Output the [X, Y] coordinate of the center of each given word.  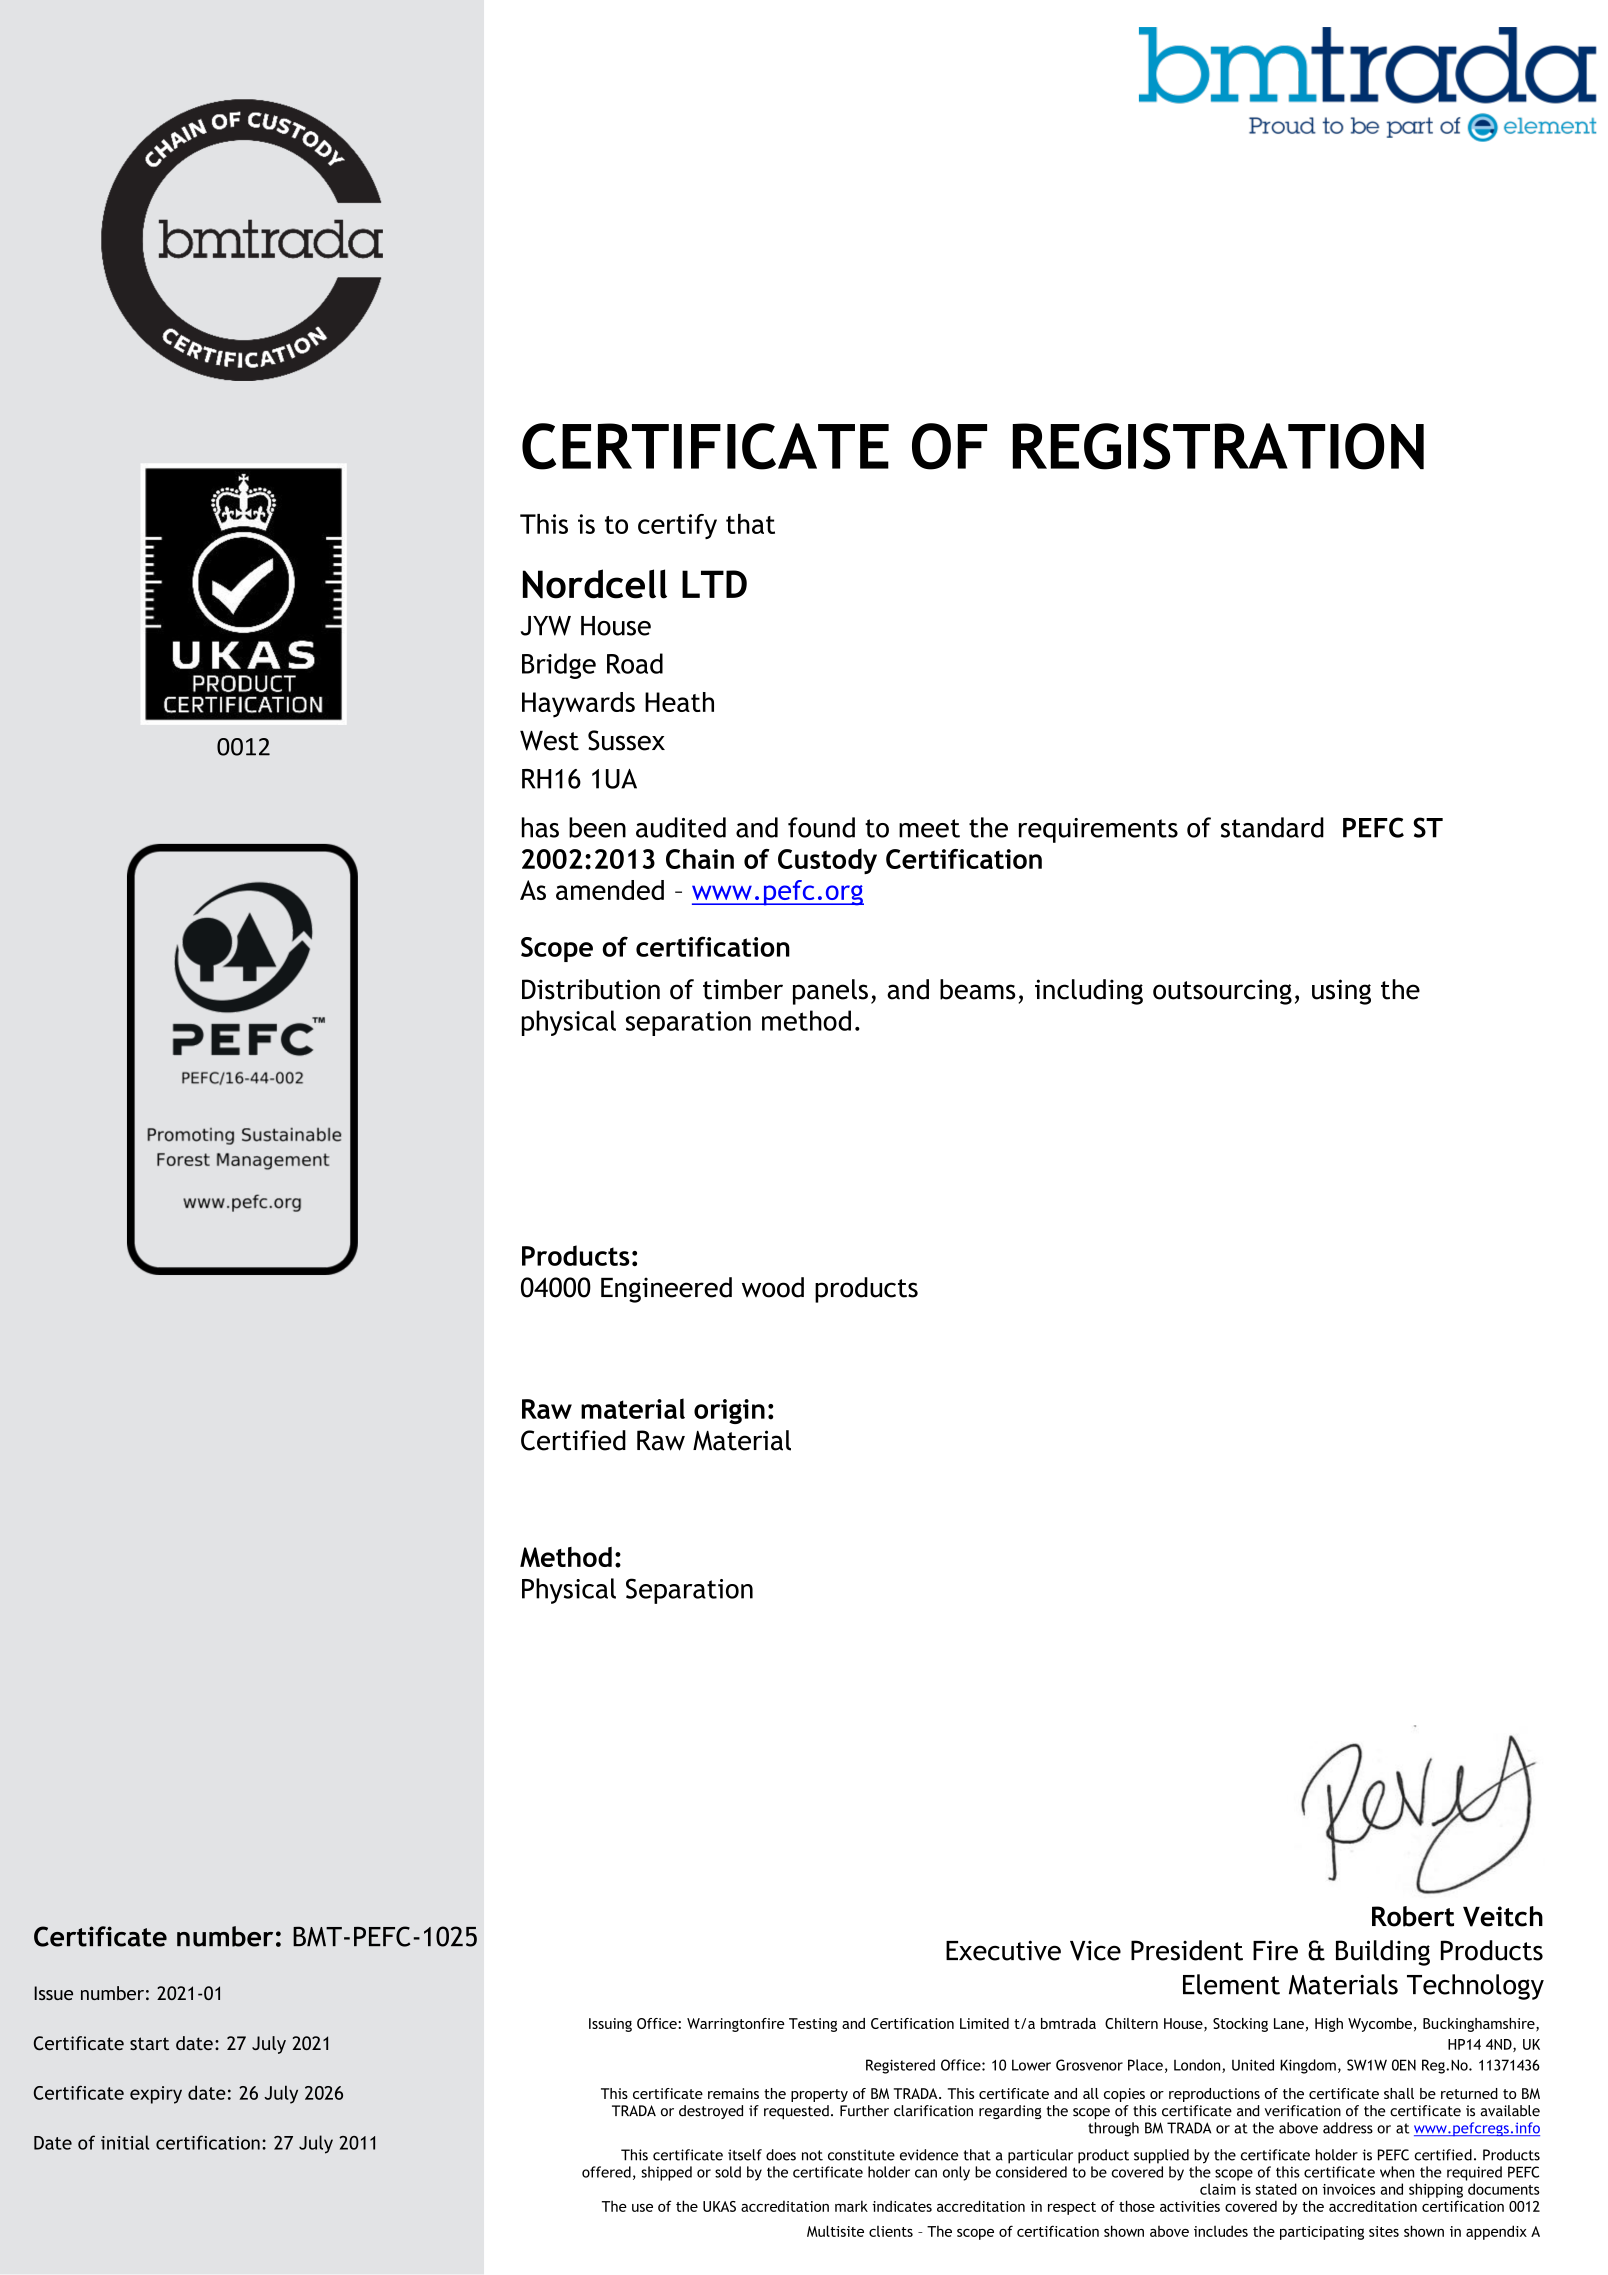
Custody [827, 861]
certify [677, 526]
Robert [1413, 1916]
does [781, 2155]
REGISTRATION [1218, 446]
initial [125, 2142]
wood [773, 1287]
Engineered [666, 1290]
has [540, 827]
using [1341, 992]
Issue [53, 1993]
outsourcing [1222, 992]
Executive [1003, 1950]
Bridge [559, 666]
